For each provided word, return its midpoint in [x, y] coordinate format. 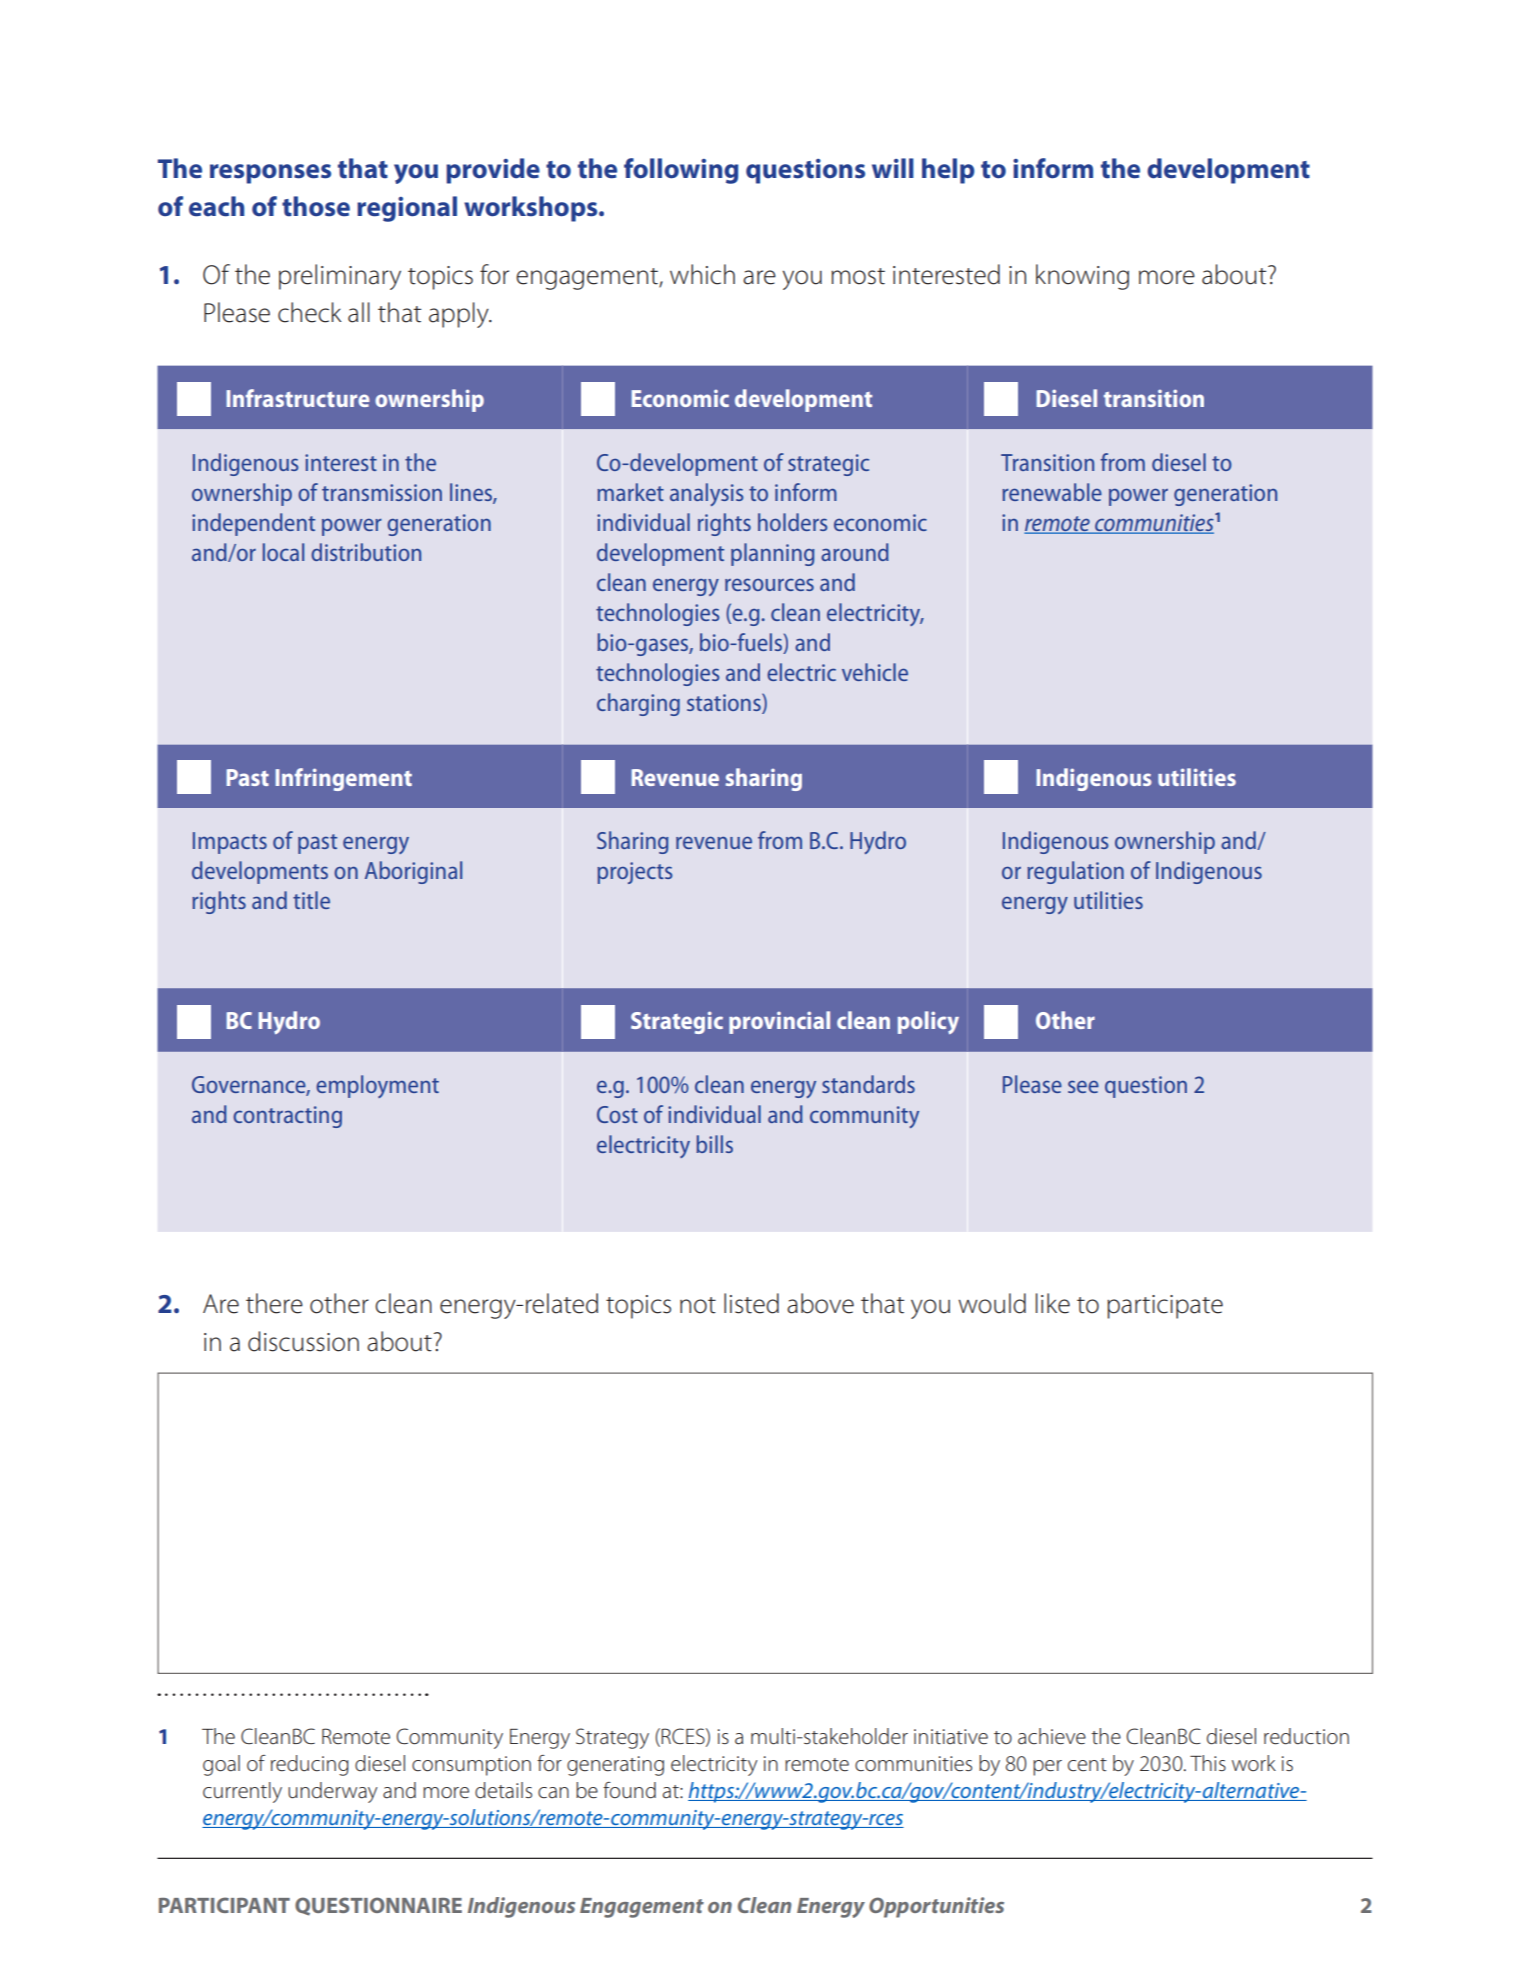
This [1208, 1763]
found [629, 1790]
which [702, 274]
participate [1165, 1307]
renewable [1052, 492]
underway [332, 1792]
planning [772, 554]
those [316, 206]
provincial [779, 1022]
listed [751, 1303]
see [1083, 1086]
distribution [366, 552]
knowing [1082, 277]
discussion [303, 1341]
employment [377, 1086]
